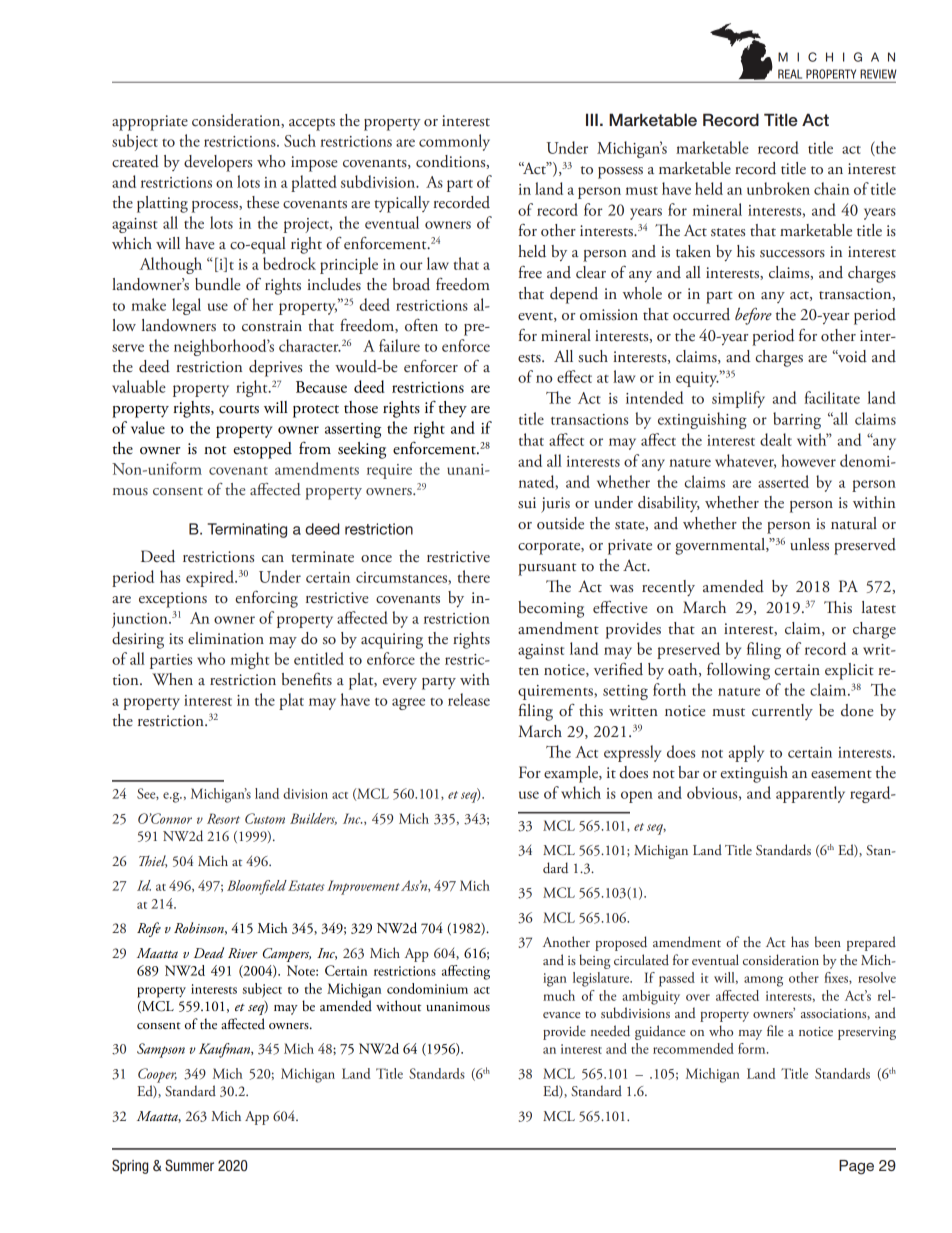  What do you see at coordinates (810, 794) in the screenshot?
I see `apparently` at bounding box center [810, 794].
